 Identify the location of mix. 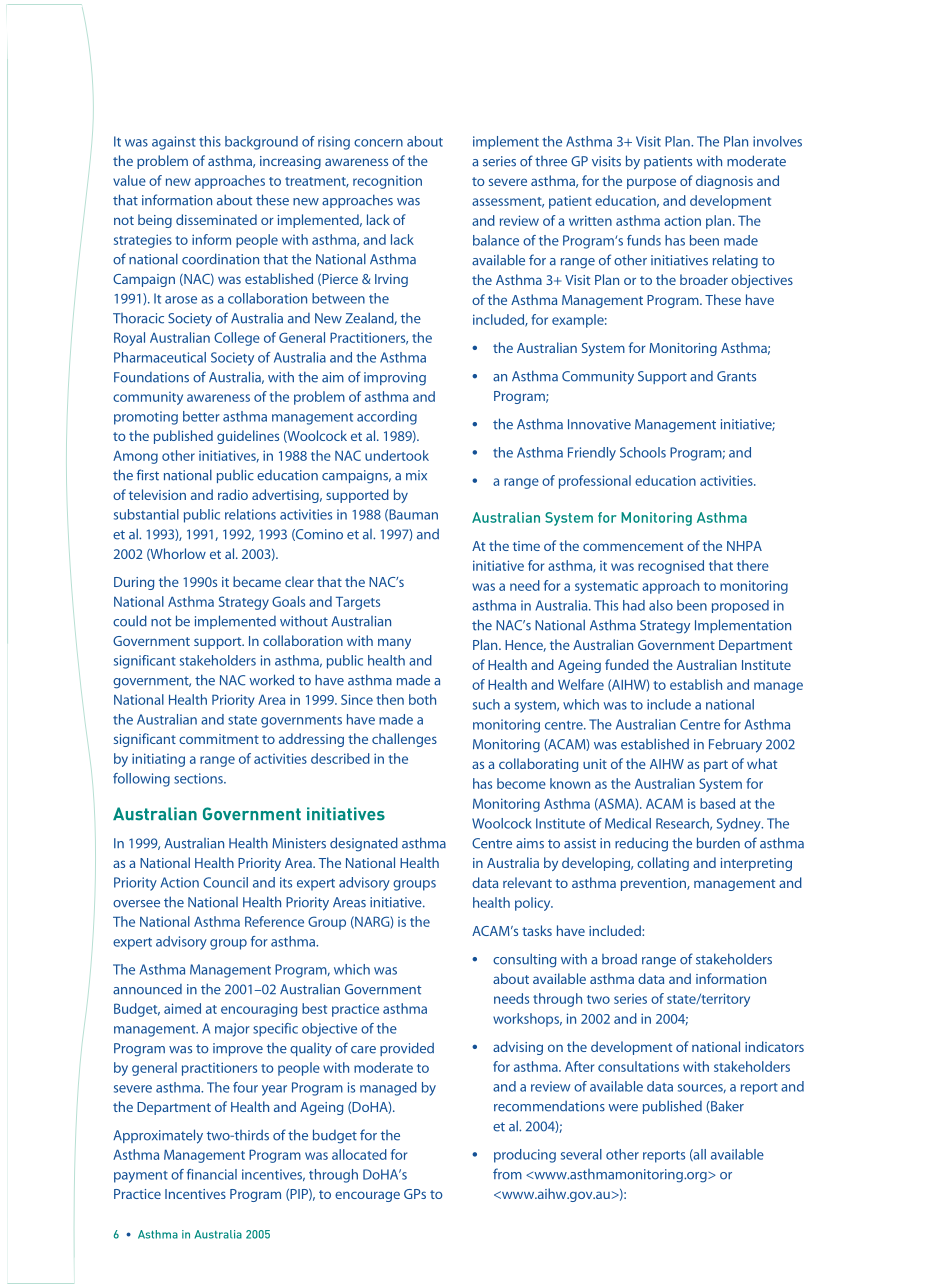
(416, 475).
